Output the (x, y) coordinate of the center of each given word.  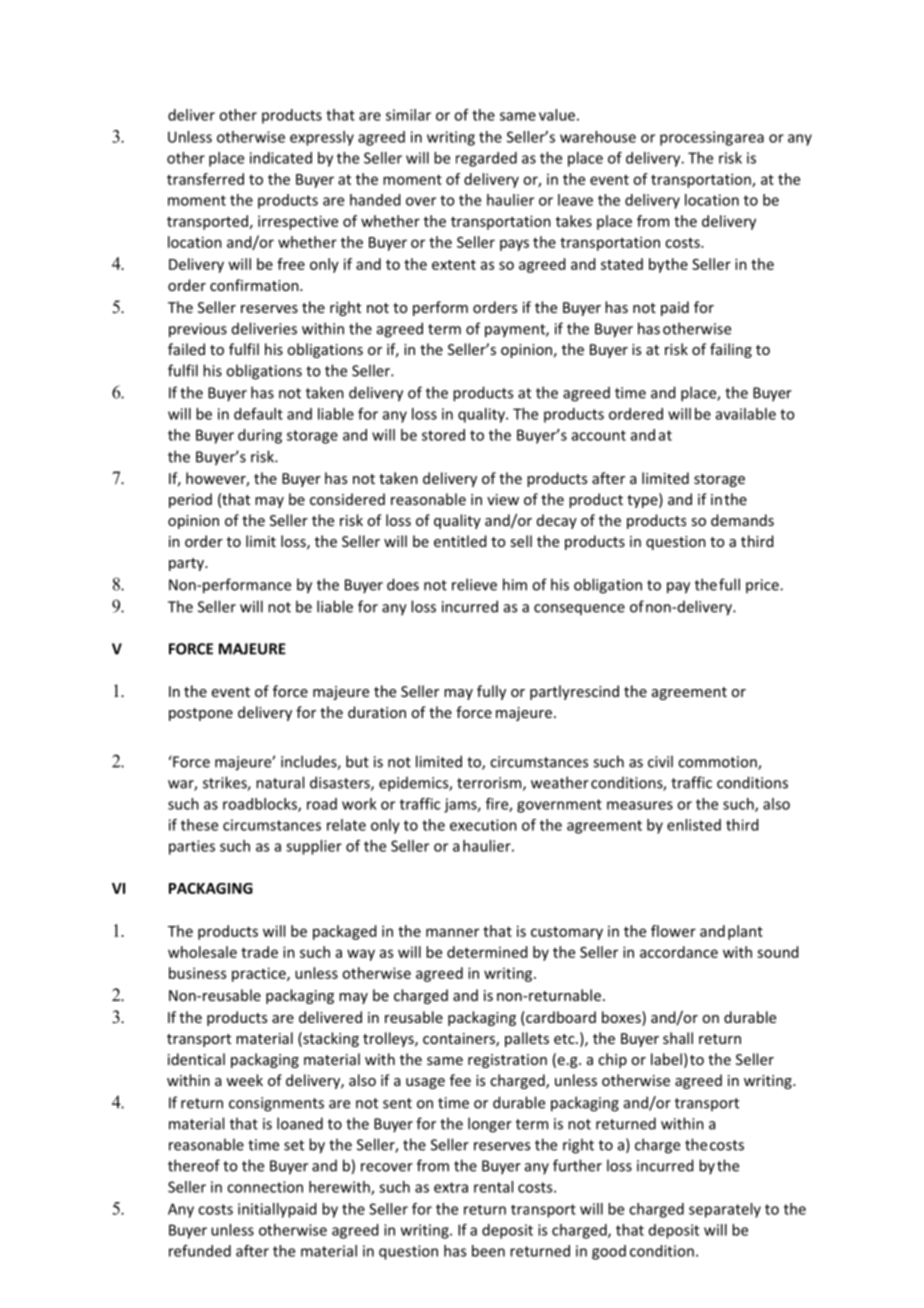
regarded (486, 159)
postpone (201, 714)
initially (262, 1210)
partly (550, 692)
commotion (718, 763)
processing (696, 138)
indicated (281, 158)
